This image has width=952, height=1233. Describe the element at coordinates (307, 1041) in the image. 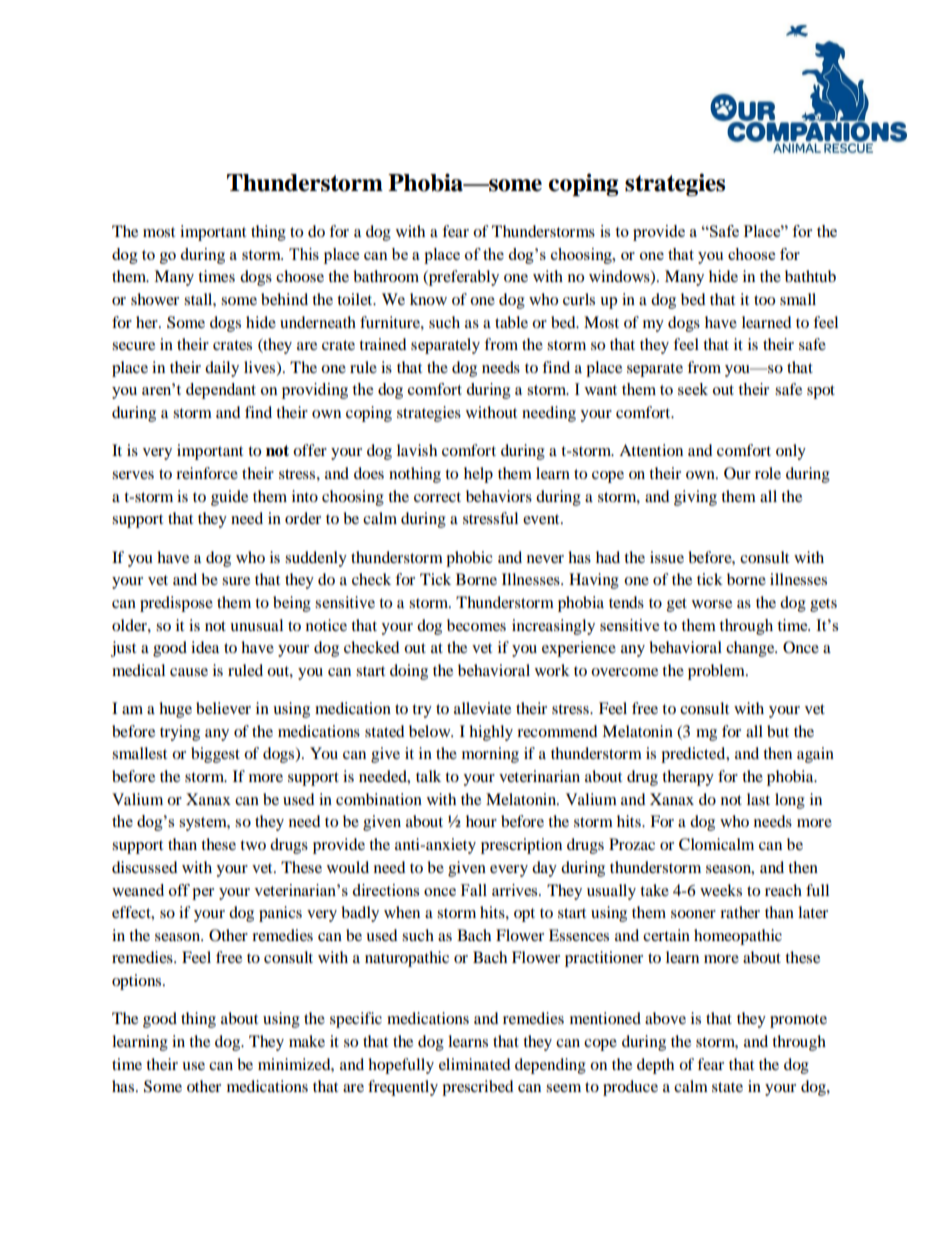

I see `make` at that location.
